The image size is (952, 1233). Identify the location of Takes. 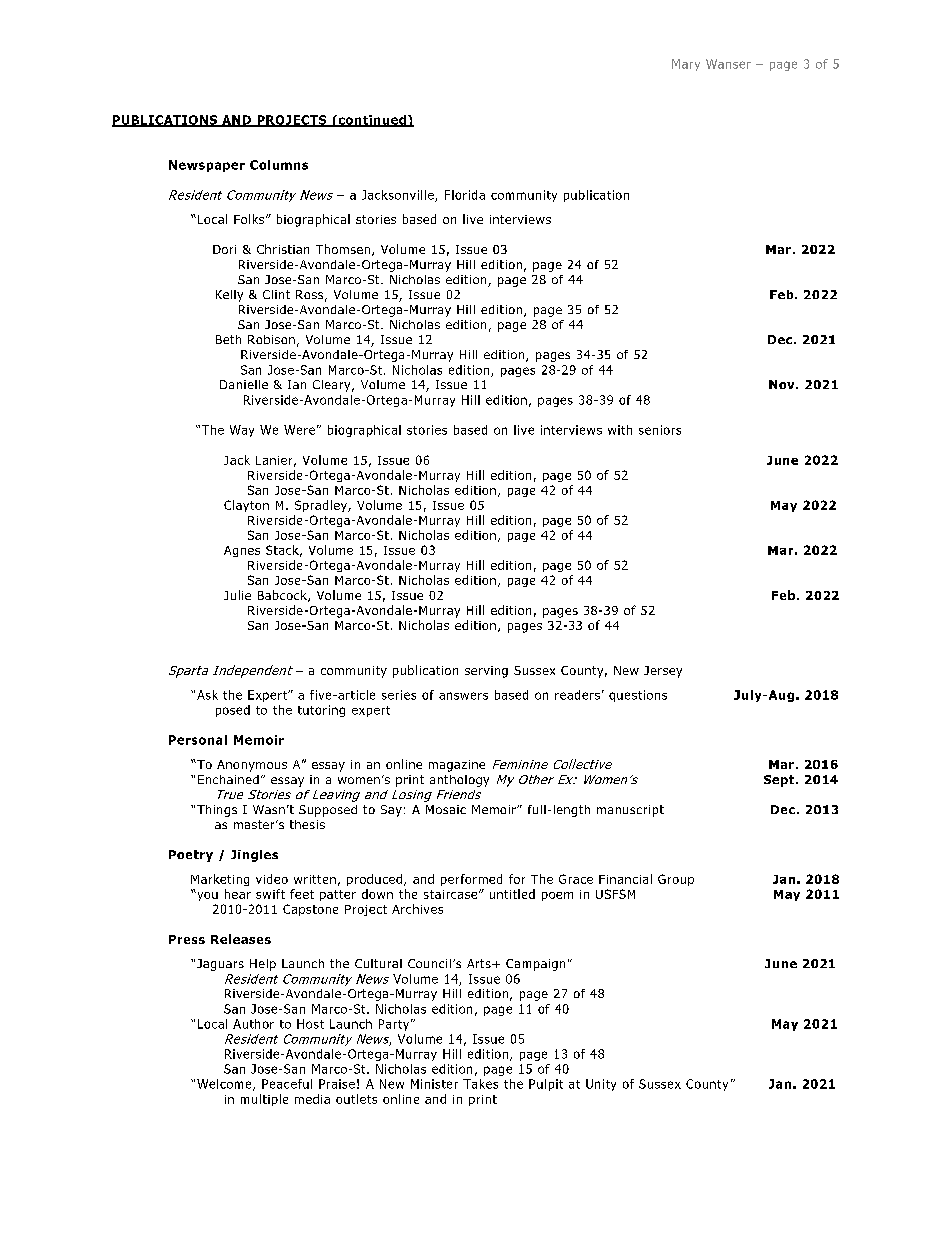
(480, 1084).
